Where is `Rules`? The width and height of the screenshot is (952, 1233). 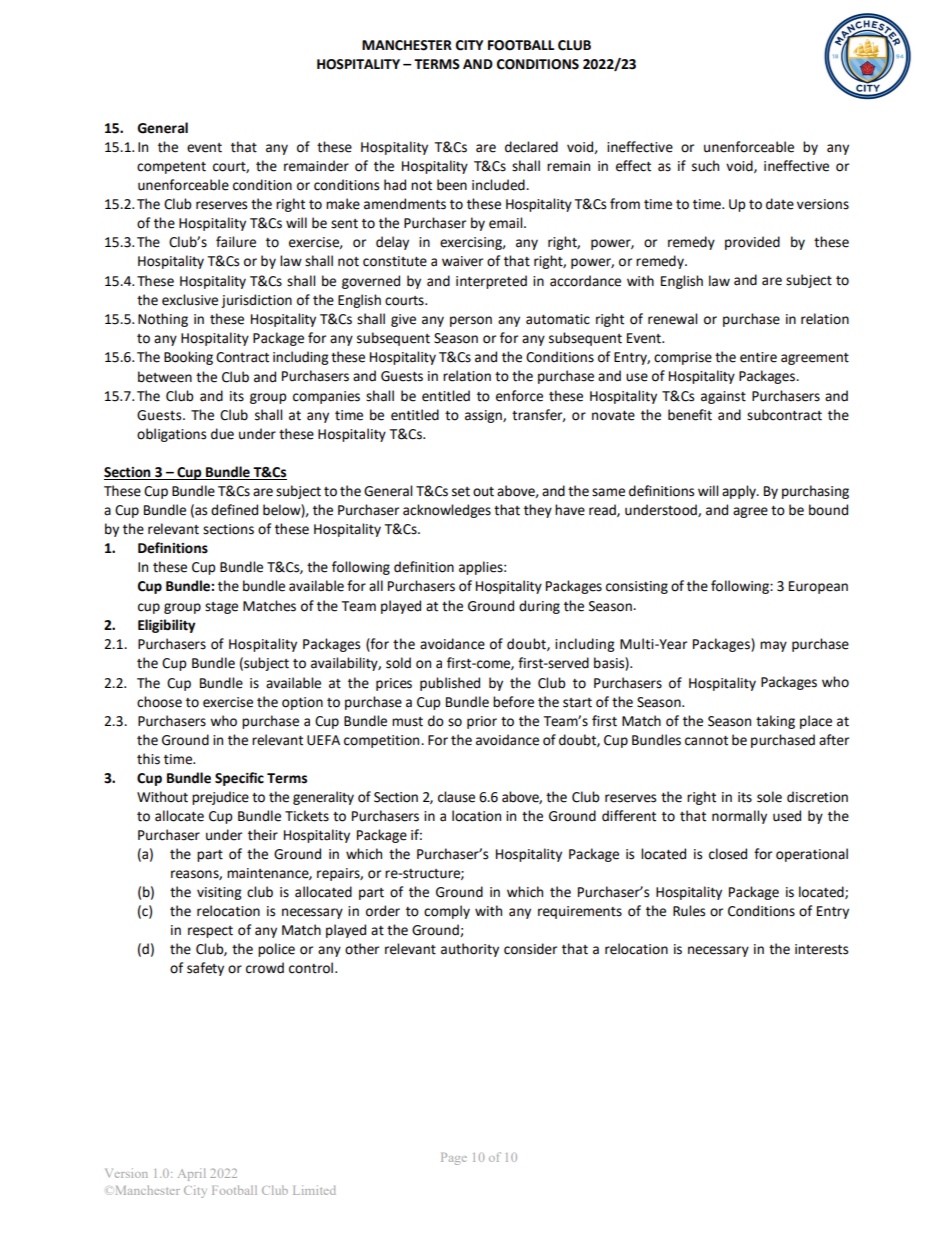 Rules is located at coordinates (689, 911).
